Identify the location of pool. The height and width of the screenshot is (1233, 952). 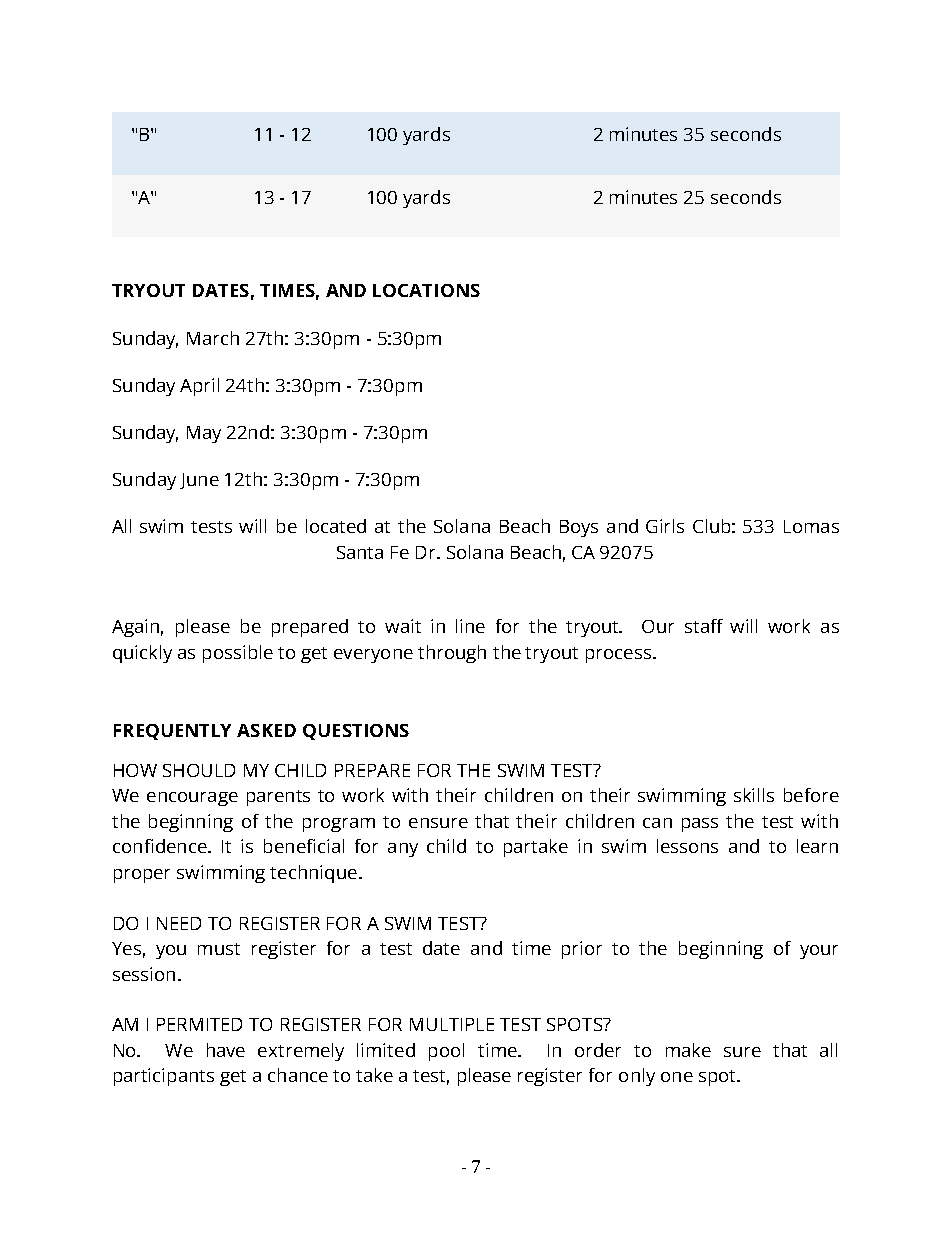
(446, 1052).
